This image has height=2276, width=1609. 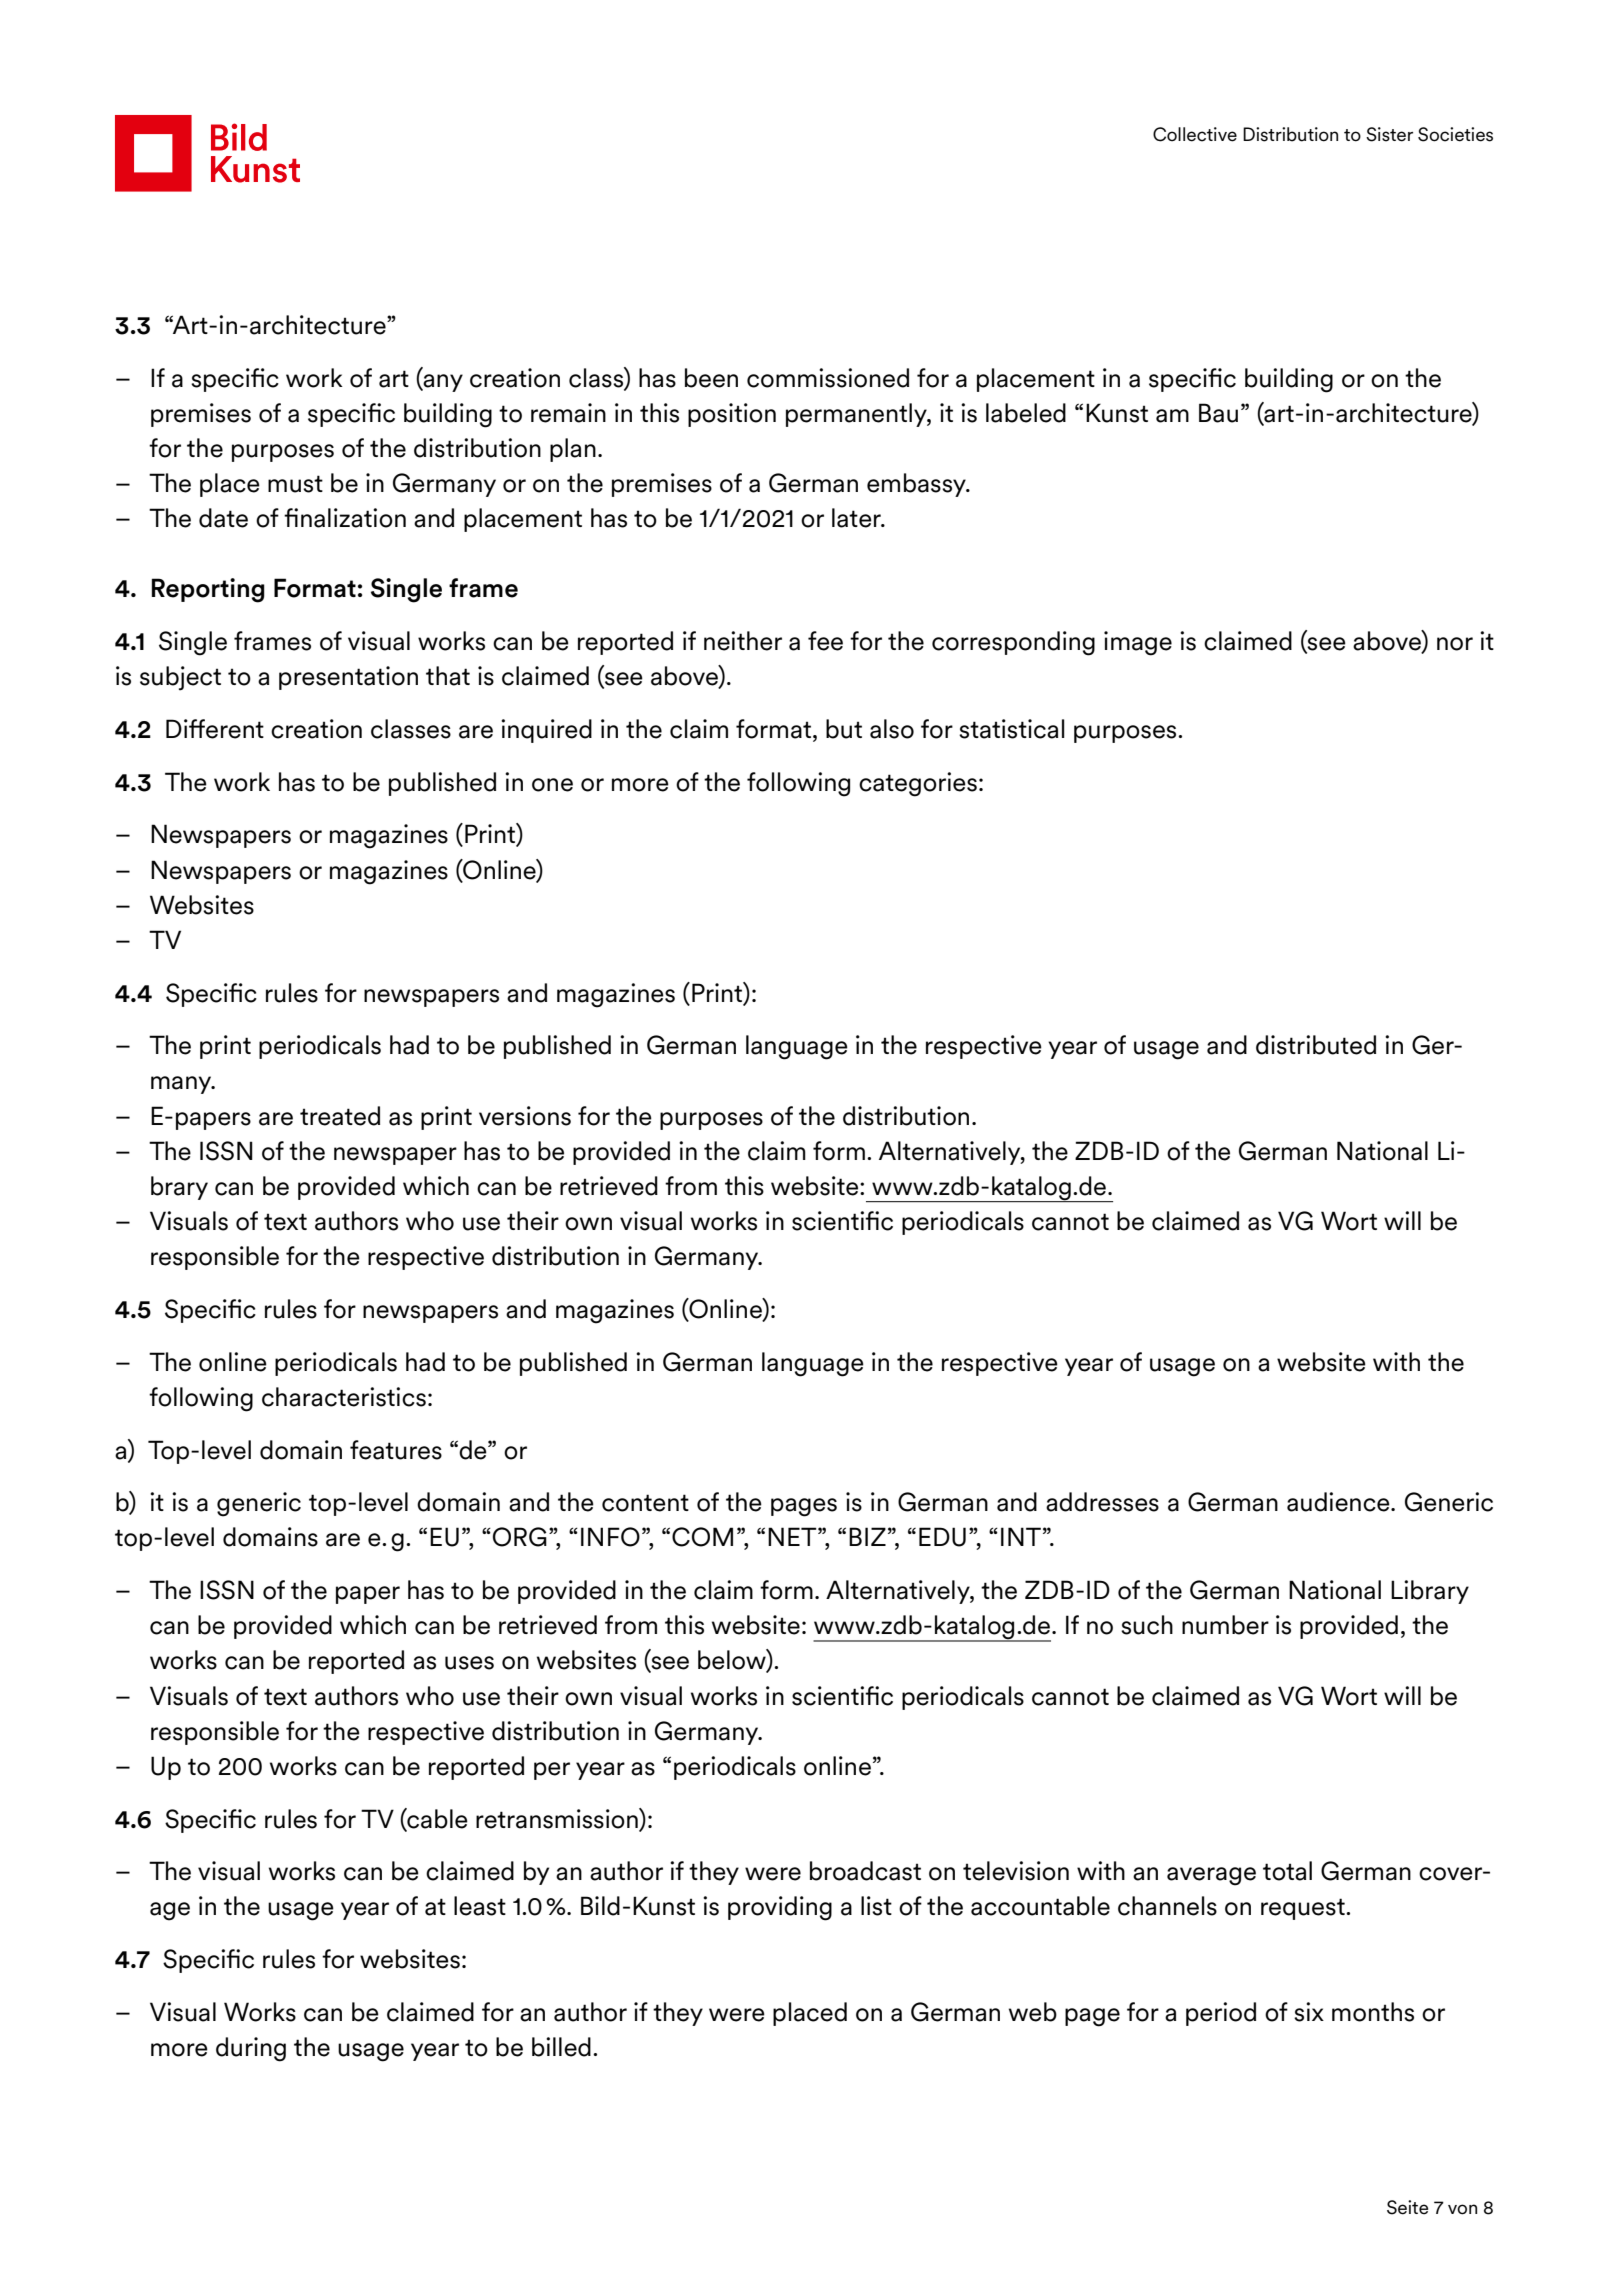 What do you see at coordinates (1339, 1502) in the image?
I see `audience` at bounding box center [1339, 1502].
